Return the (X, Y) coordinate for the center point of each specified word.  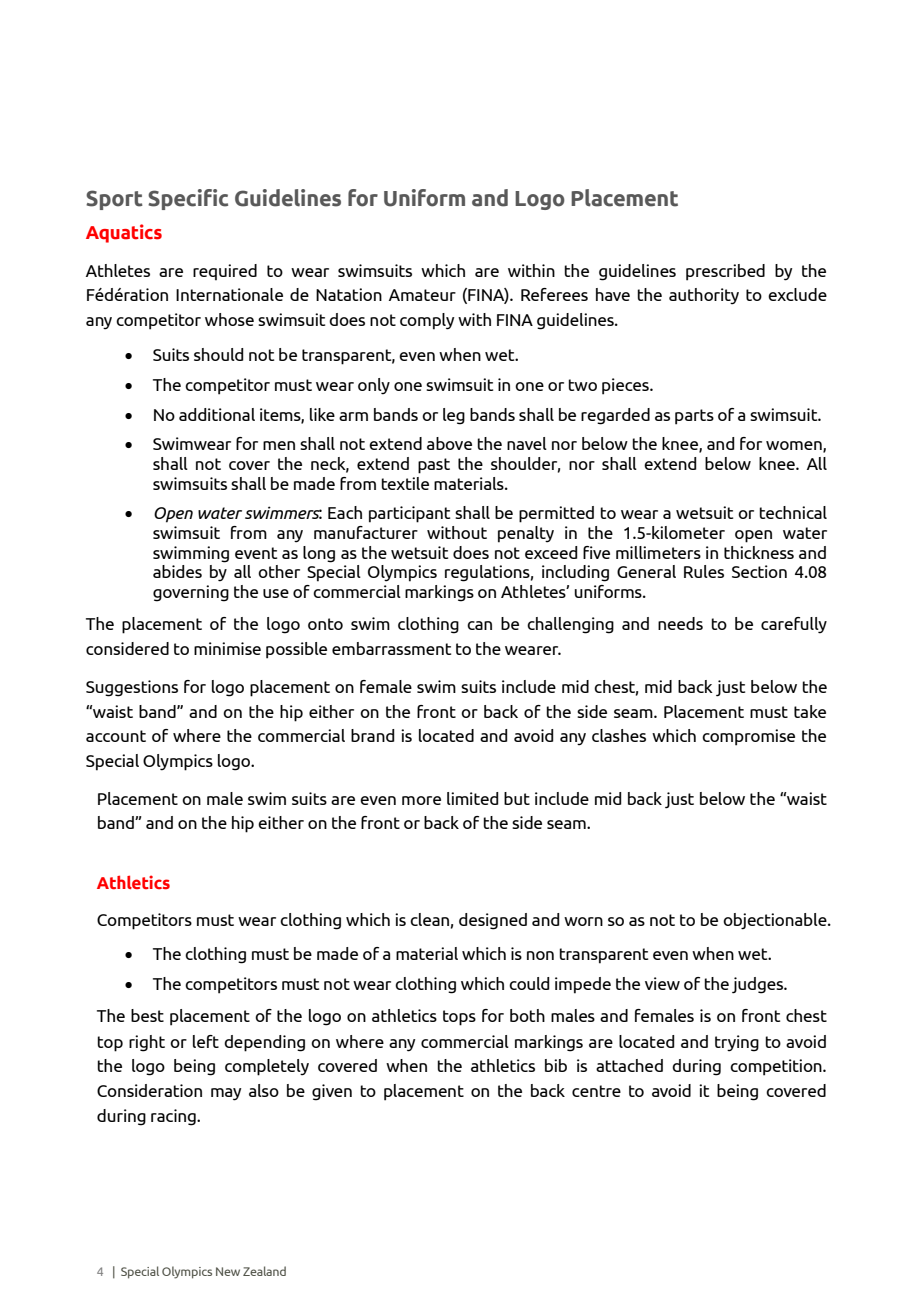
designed (493, 921)
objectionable (776, 921)
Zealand (264, 1271)
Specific (188, 199)
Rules (704, 571)
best (147, 1015)
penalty (526, 534)
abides (177, 571)
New (228, 1271)
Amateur (422, 295)
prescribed (725, 272)
